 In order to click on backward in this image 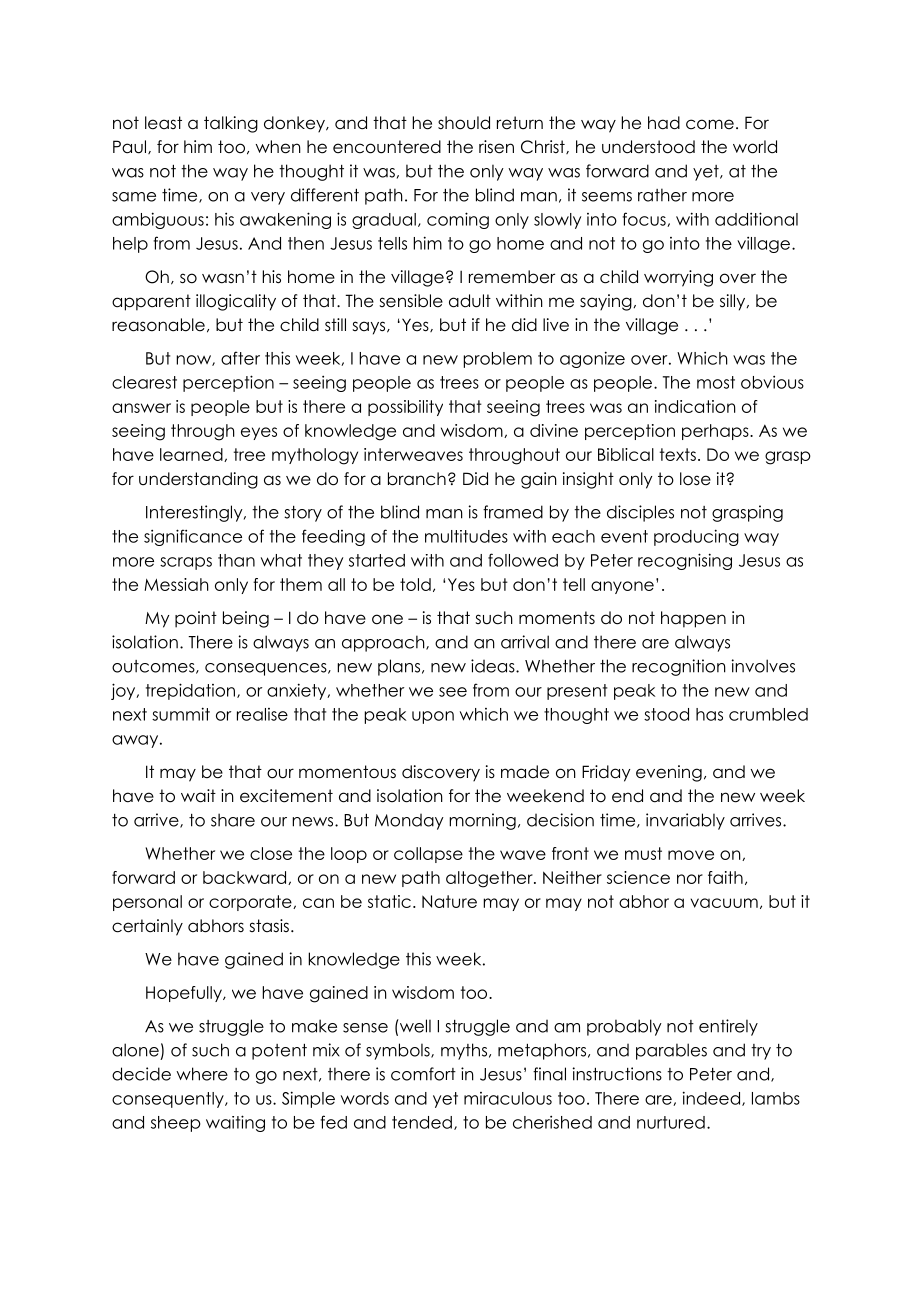, I will do `click(246, 878)`.
